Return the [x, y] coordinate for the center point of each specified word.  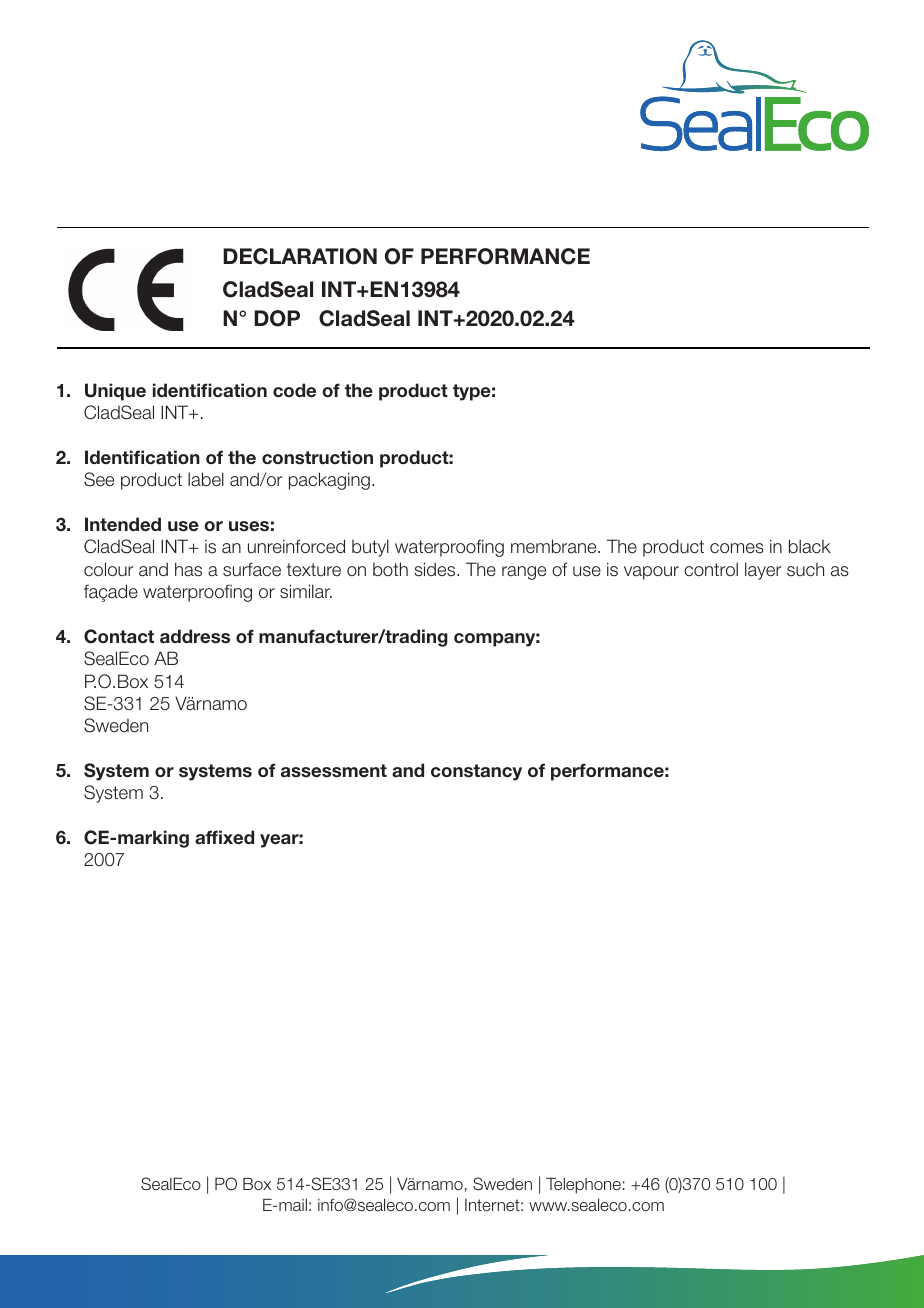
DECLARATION [300, 256]
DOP [277, 318]
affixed [224, 837]
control [711, 569]
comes [737, 548]
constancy [476, 772]
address [195, 636]
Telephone [583, 1186]
